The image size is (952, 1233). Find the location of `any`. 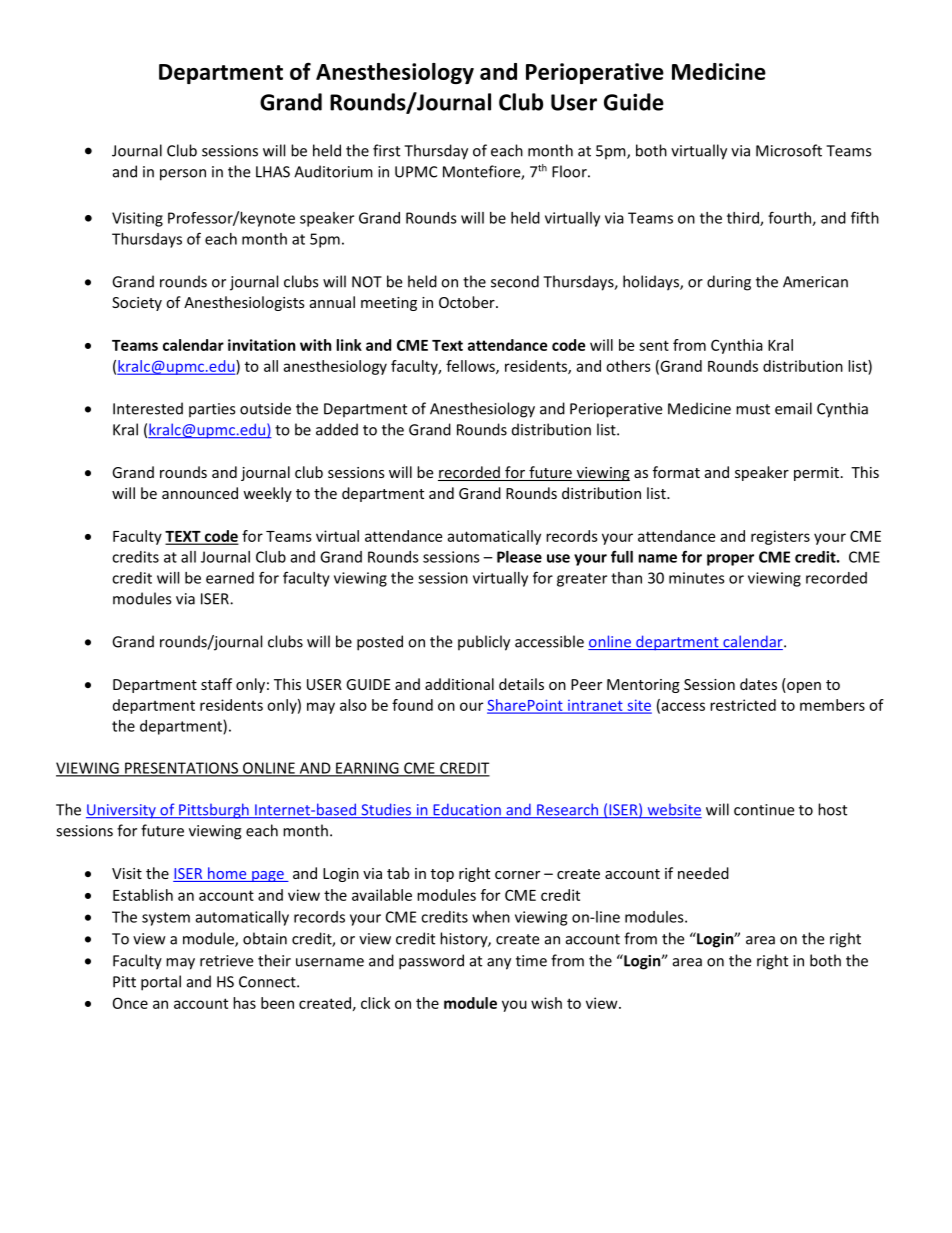

any is located at coordinates (499, 964).
